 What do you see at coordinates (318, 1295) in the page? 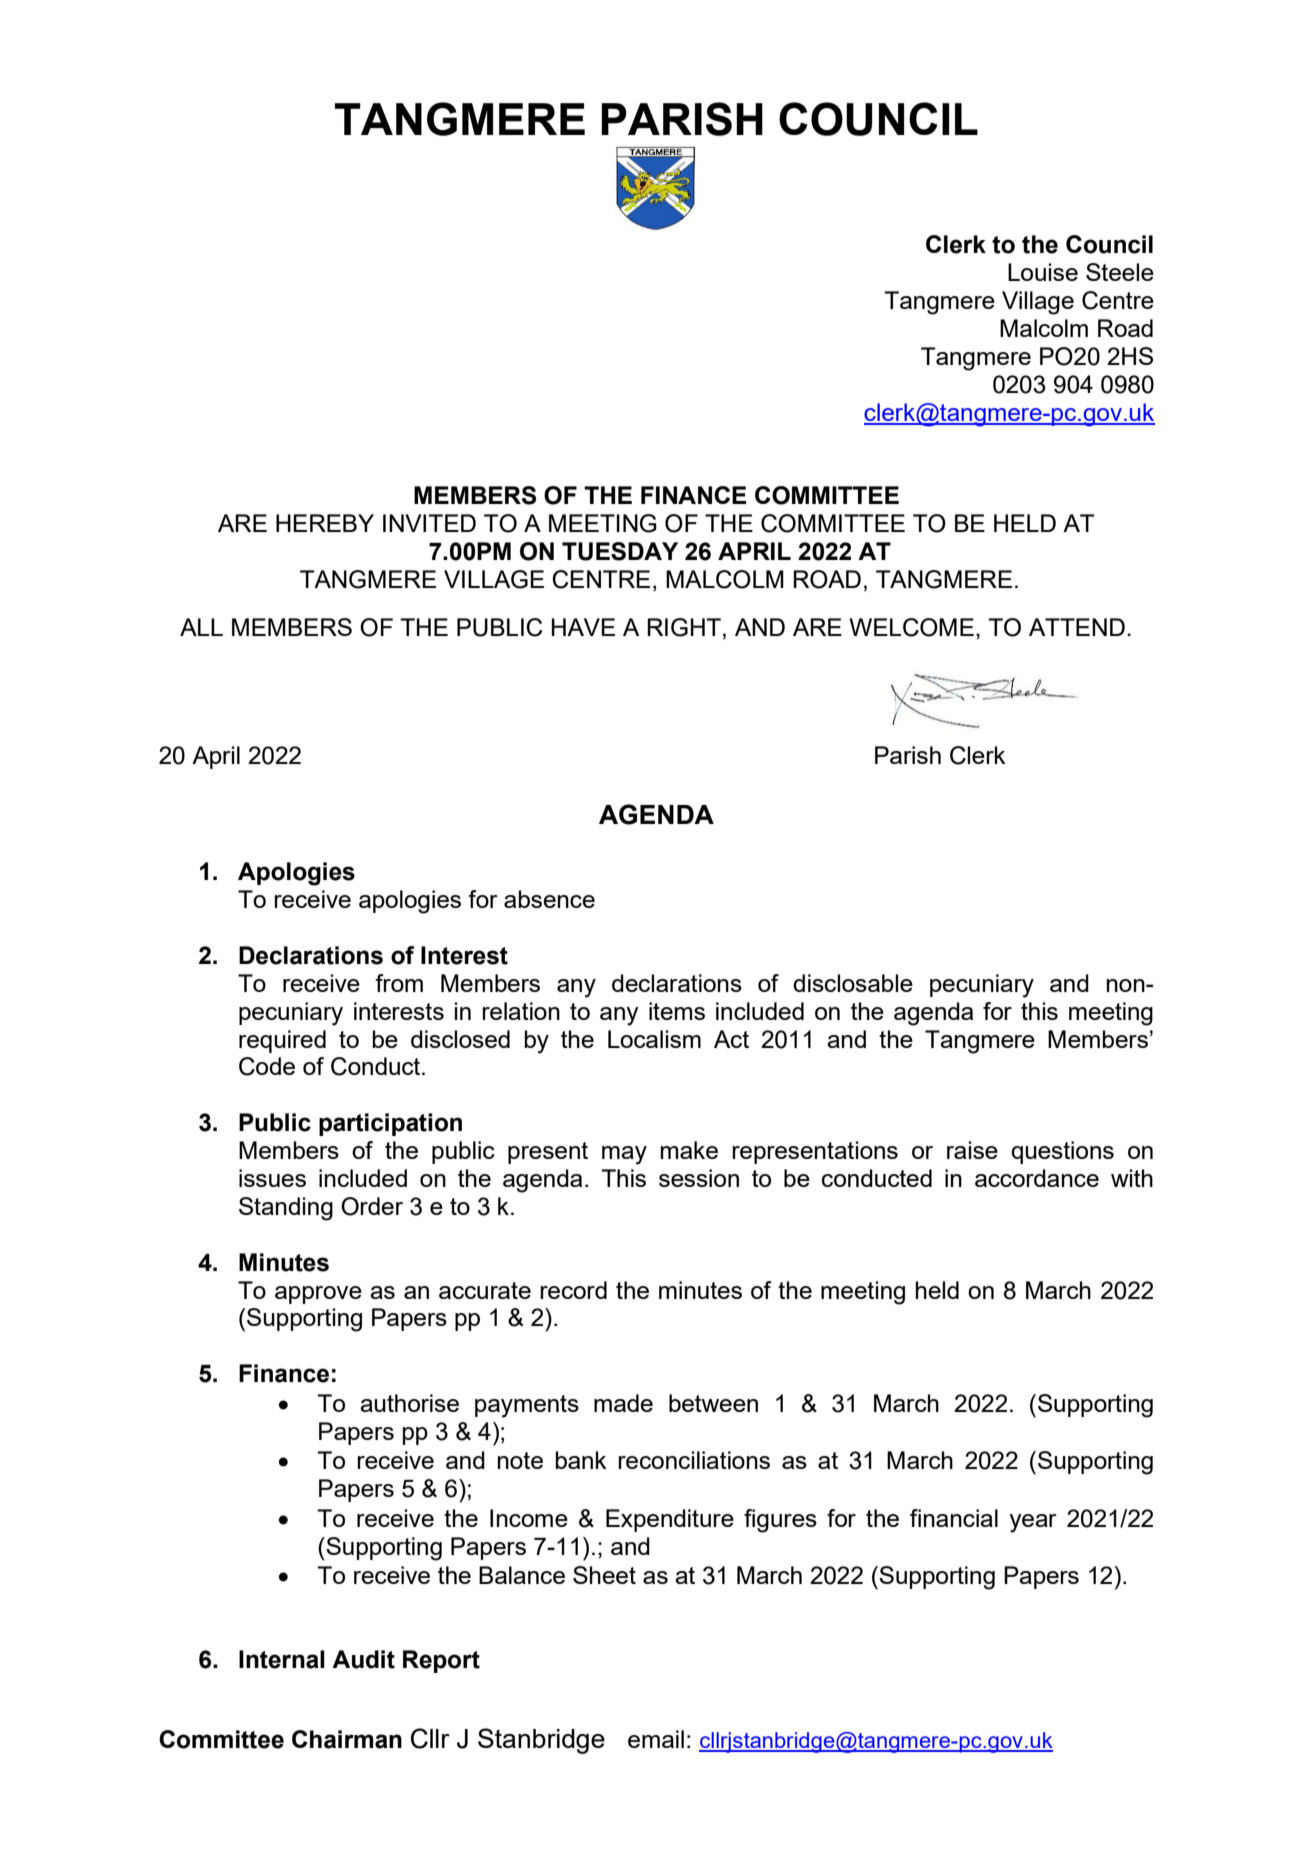
I see `approve` at bounding box center [318, 1295].
